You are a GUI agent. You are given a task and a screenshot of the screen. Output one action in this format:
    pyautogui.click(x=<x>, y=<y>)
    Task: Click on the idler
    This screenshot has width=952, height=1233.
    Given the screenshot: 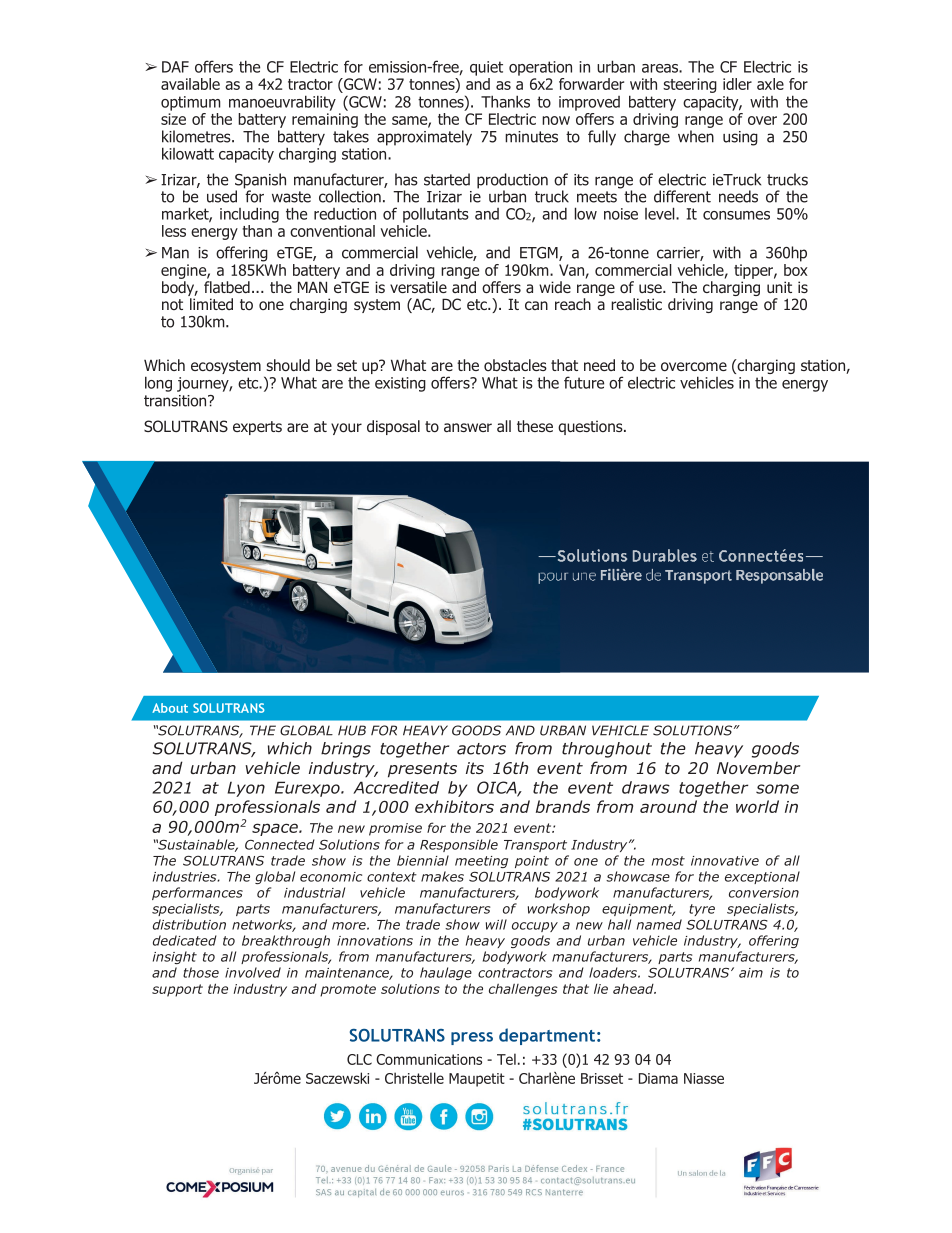 What is the action you would take?
    pyautogui.click(x=737, y=84)
